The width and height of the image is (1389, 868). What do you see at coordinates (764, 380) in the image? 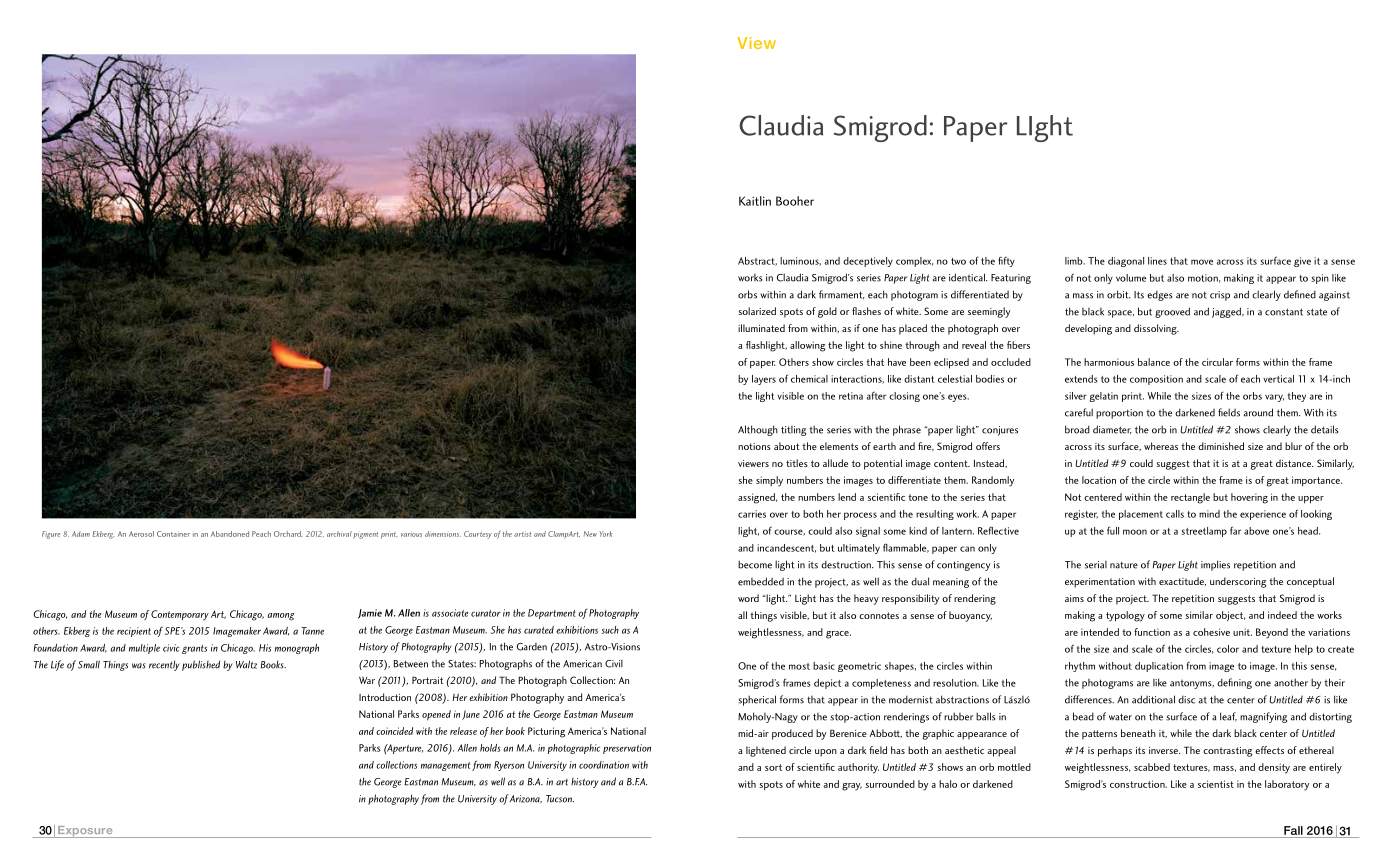
I see `layers` at bounding box center [764, 380].
